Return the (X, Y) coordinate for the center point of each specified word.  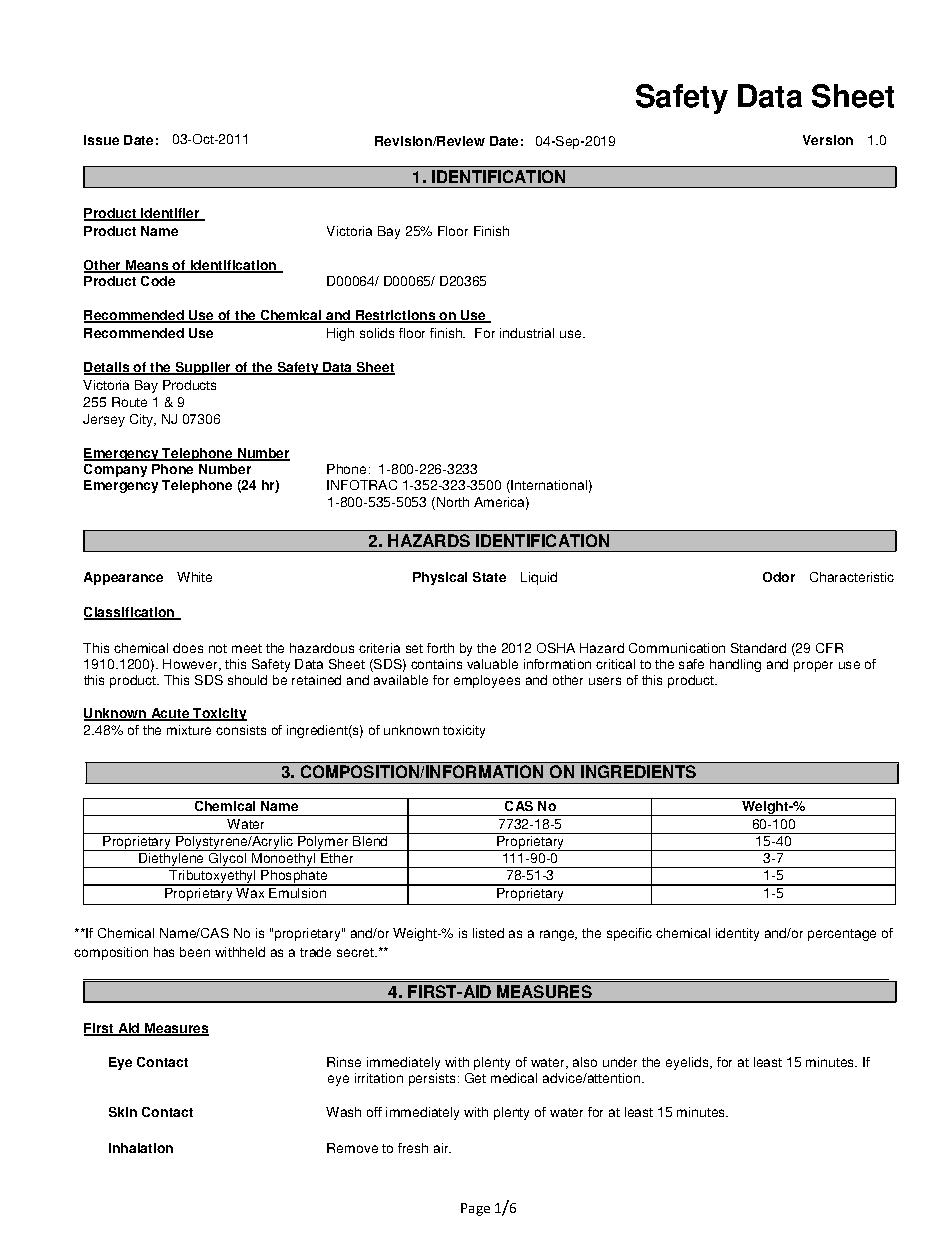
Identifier (170, 214)
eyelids (688, 1063)
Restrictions (396, 316)
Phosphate (295, 878)
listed (488, 933)
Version (828, 140)
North (453, 502)
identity (737, 934)
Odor (779, 577)
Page (475, 1209)
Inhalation (141, 1148)
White (194, 577)
